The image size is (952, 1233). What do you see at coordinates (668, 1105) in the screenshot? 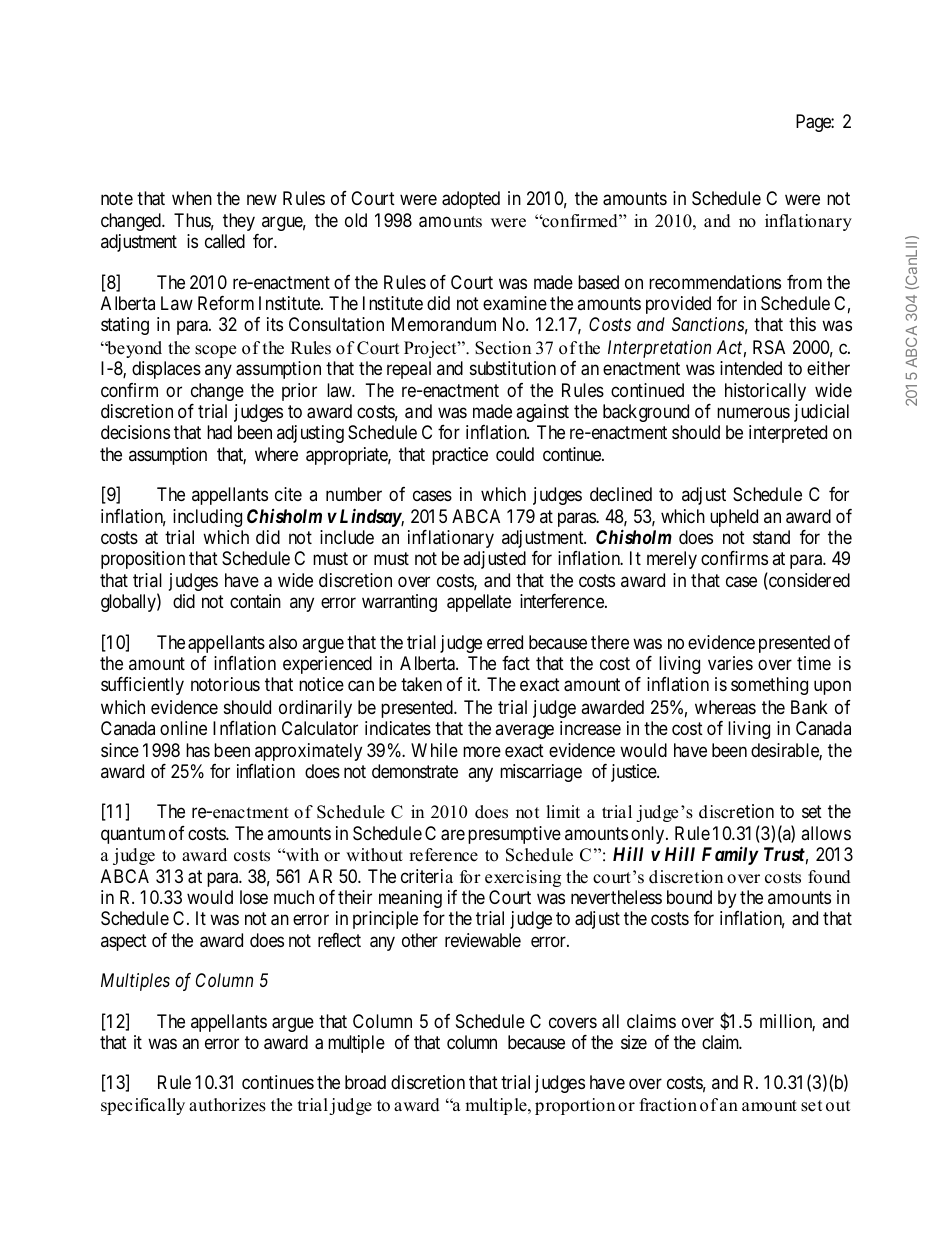
I see `fraction` at bounding box center [668, 1105].
